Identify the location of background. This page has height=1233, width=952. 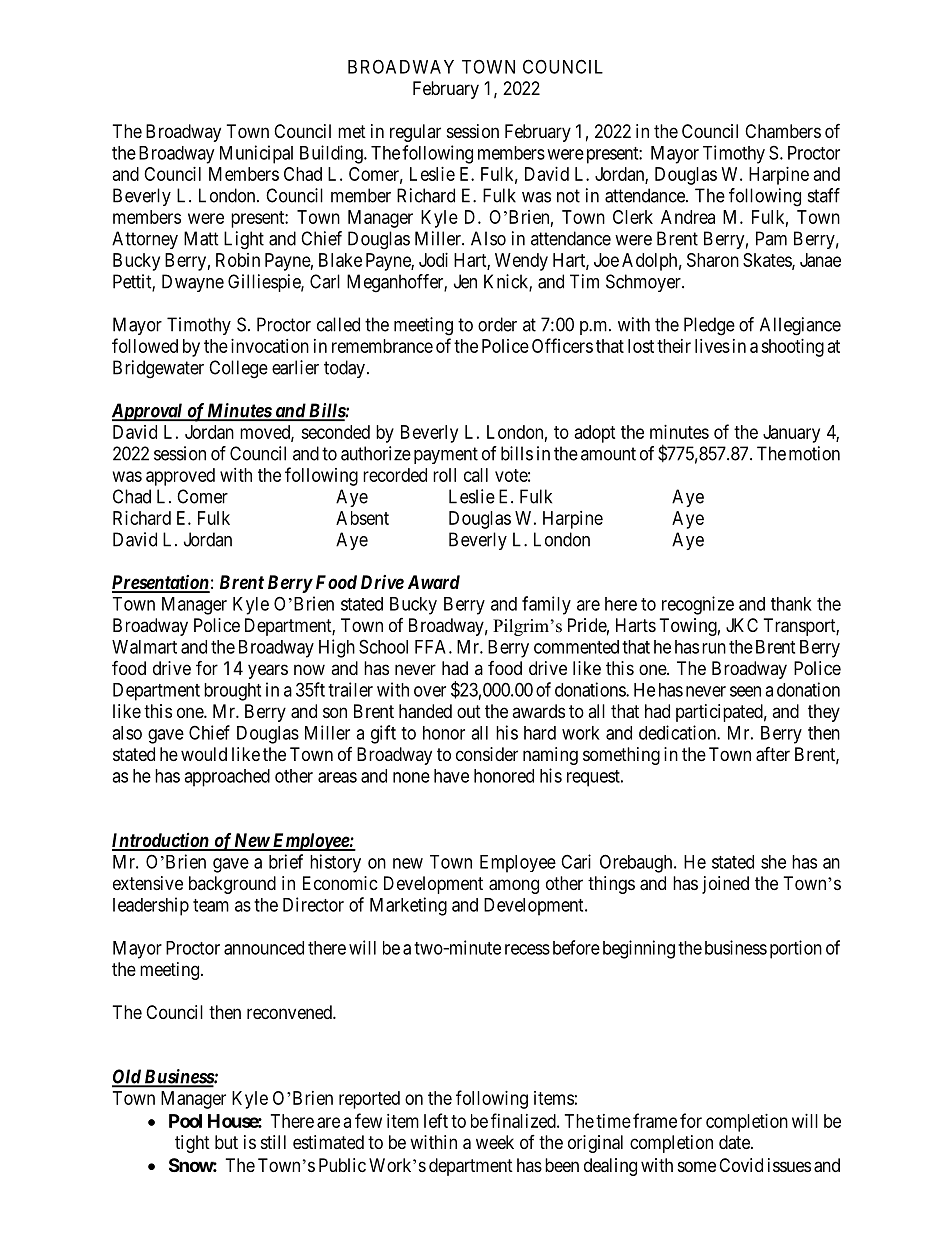
(232, 885).
